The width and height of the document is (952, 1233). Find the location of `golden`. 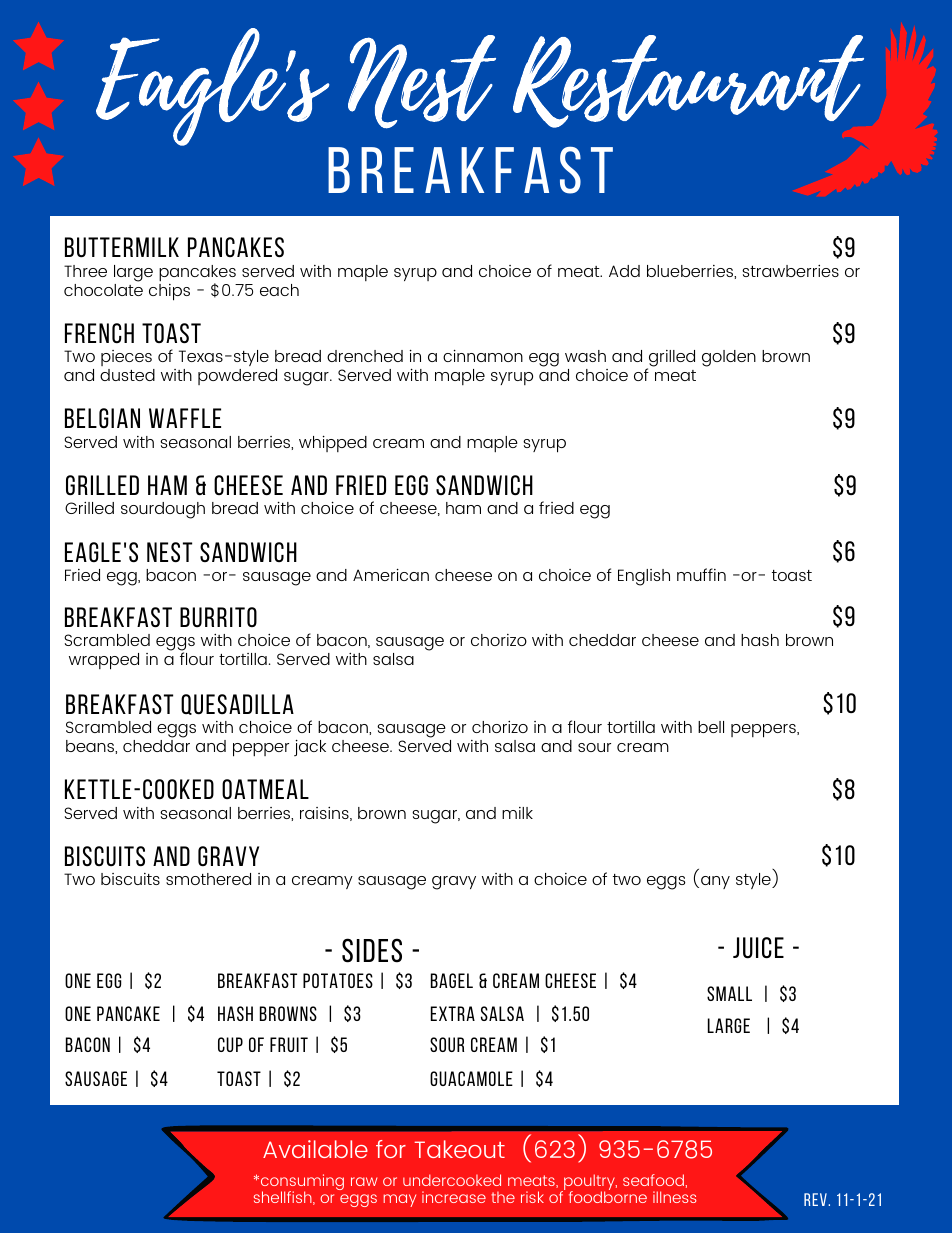

golden is located at coordinates (729, 358).
